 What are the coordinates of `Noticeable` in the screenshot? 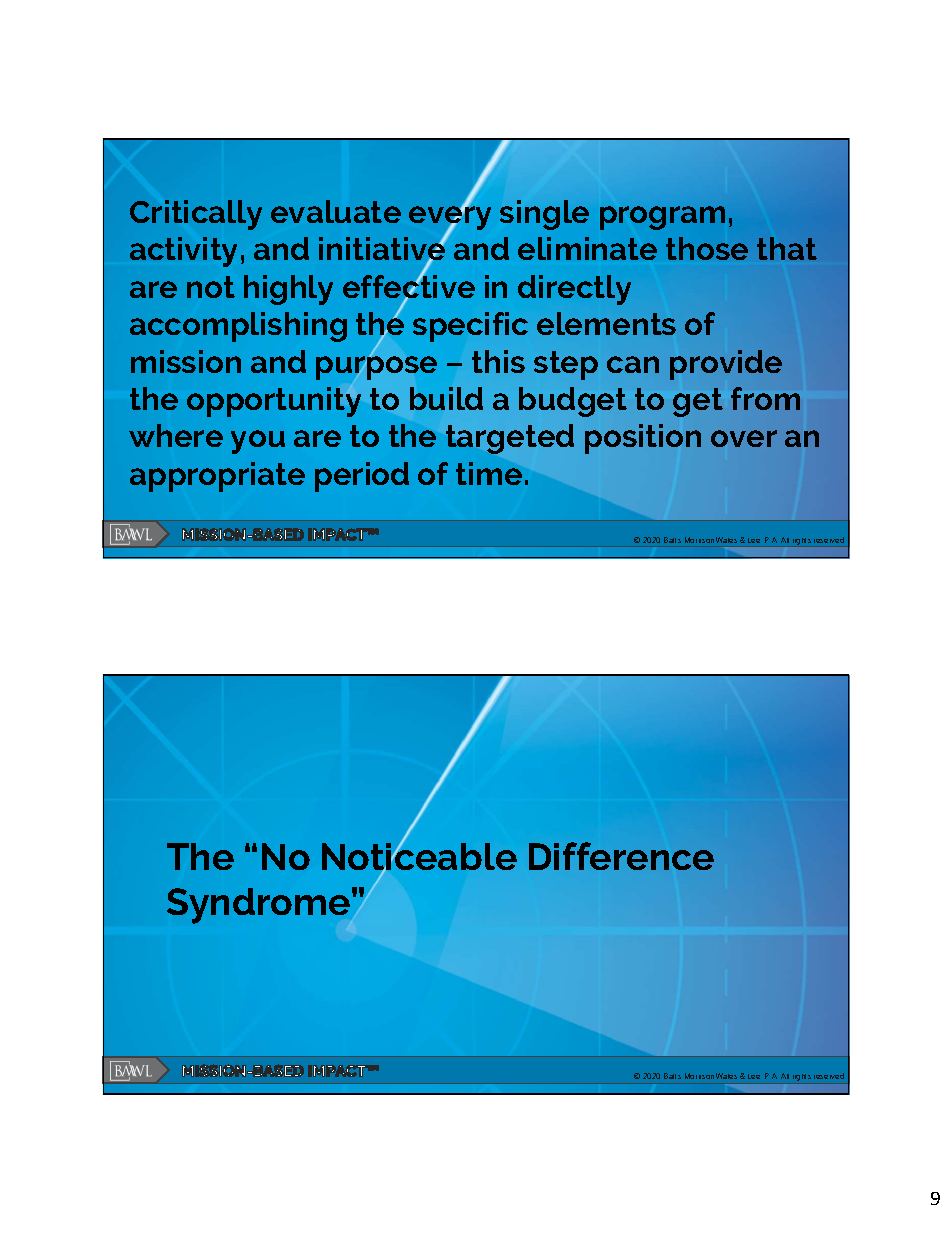 It's located at (419, 856).
